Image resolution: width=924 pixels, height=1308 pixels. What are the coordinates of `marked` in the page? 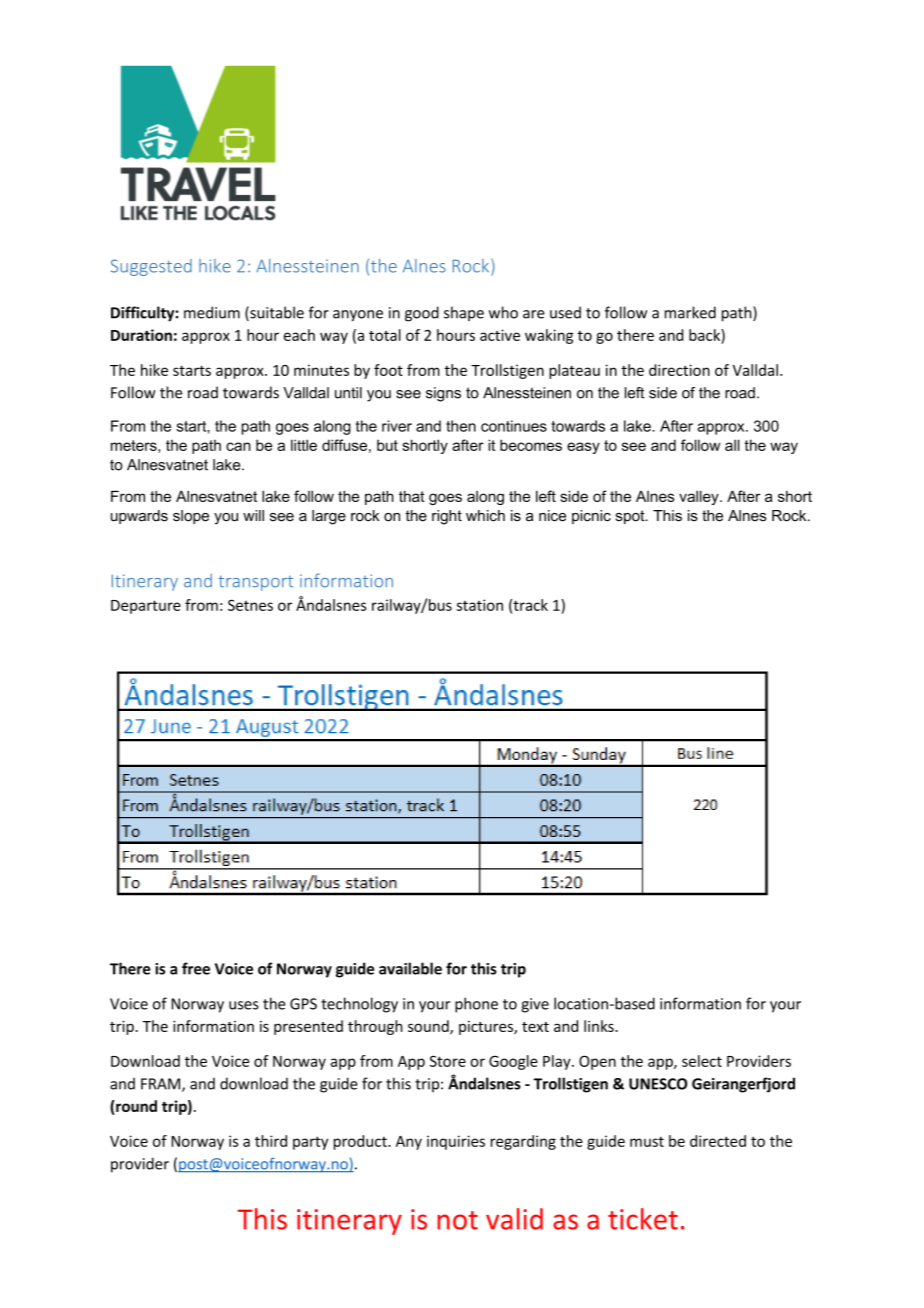 It's located at (690, 312).
